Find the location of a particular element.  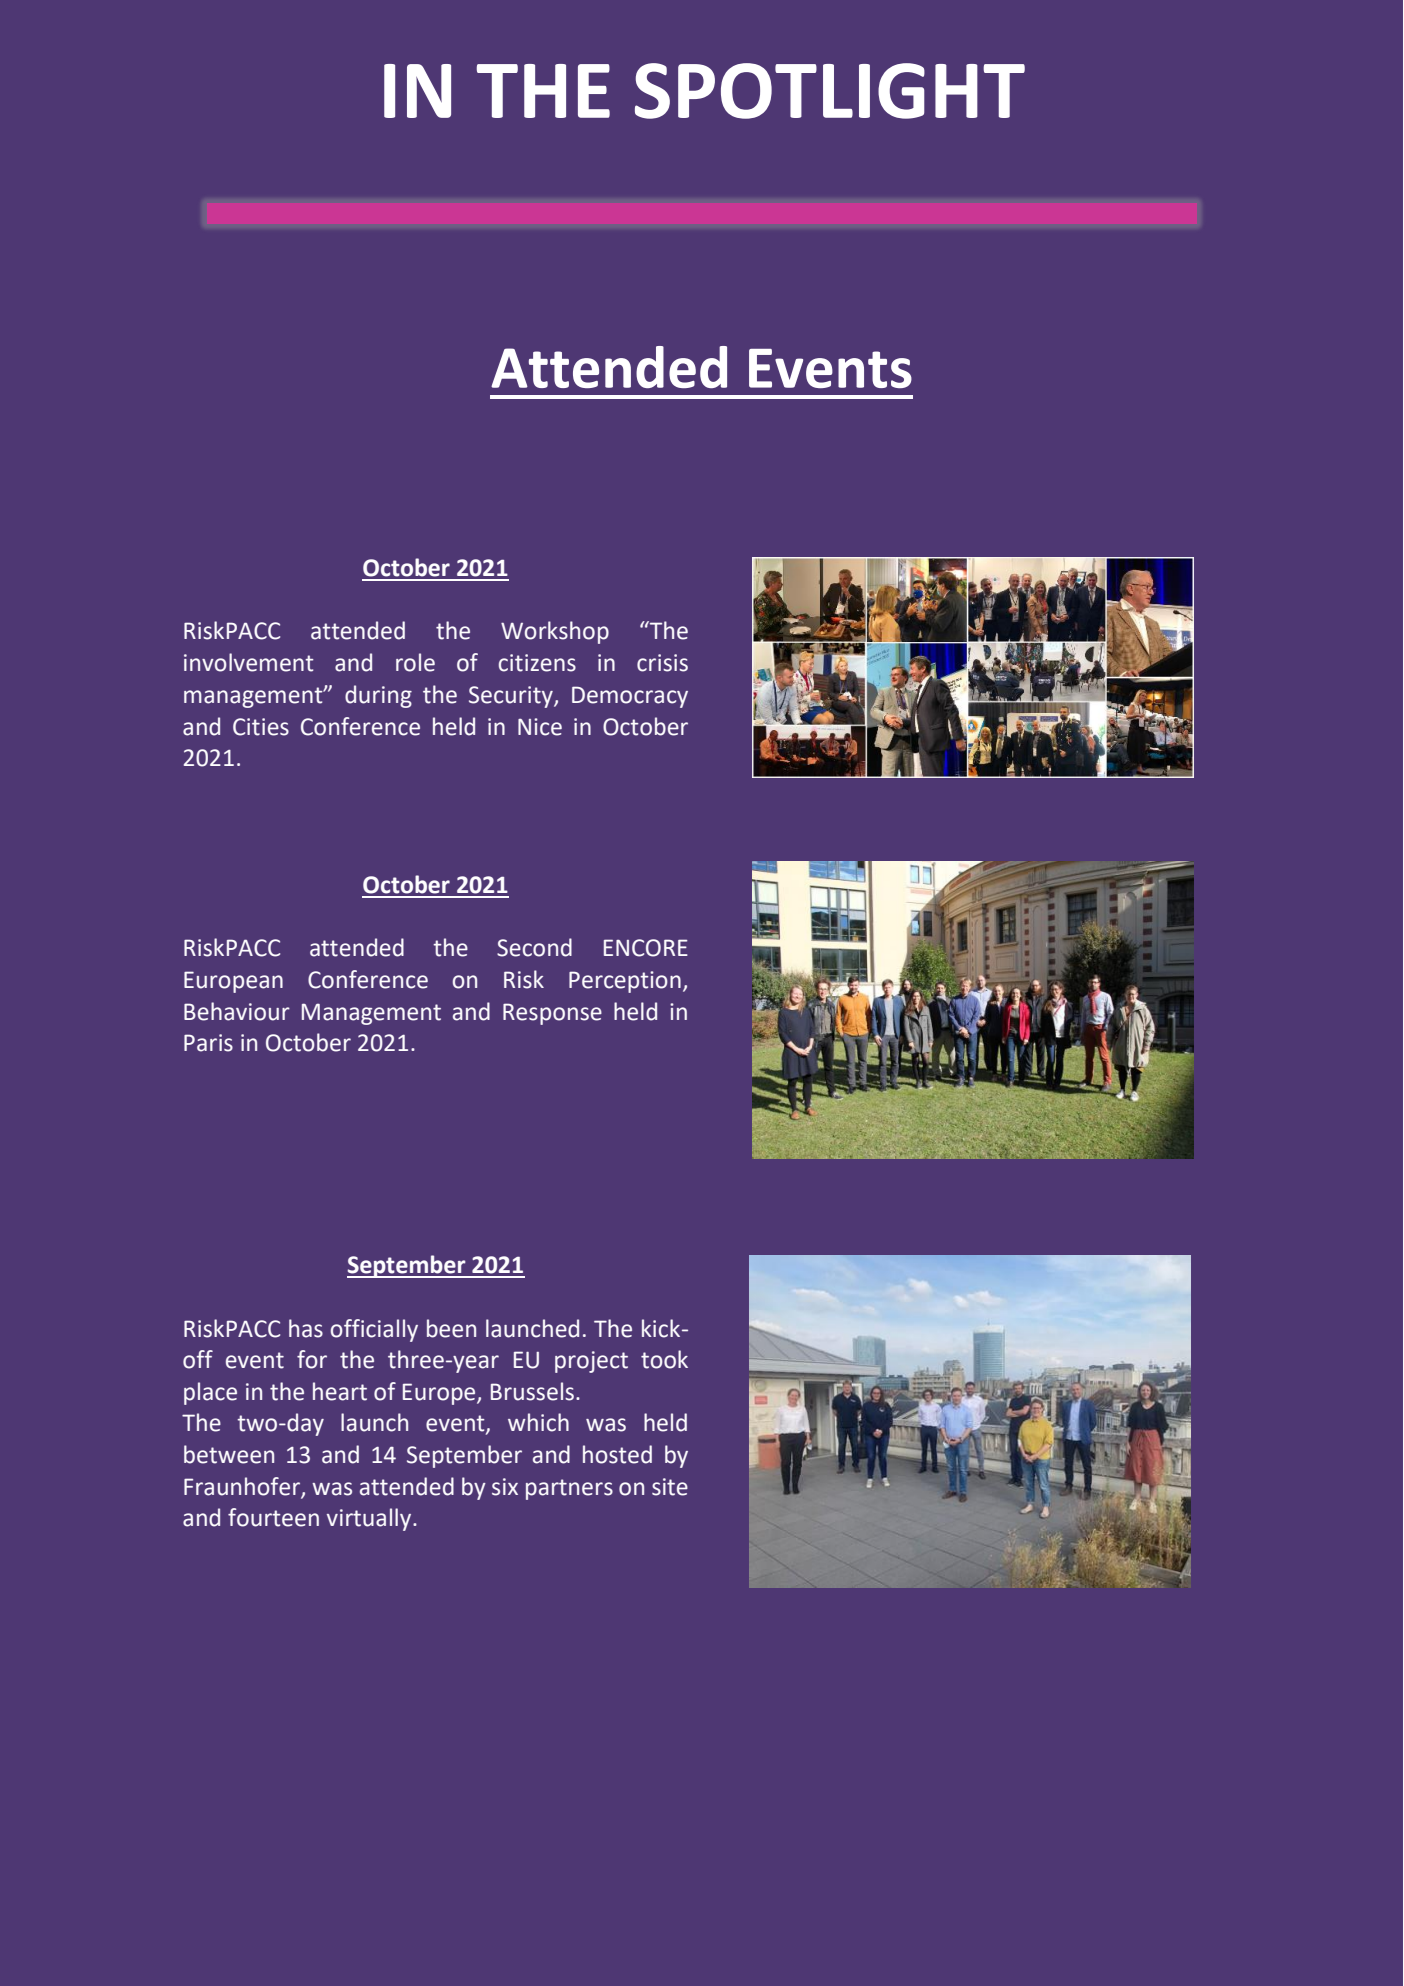

crisis is located at coordinates (662, 663).
